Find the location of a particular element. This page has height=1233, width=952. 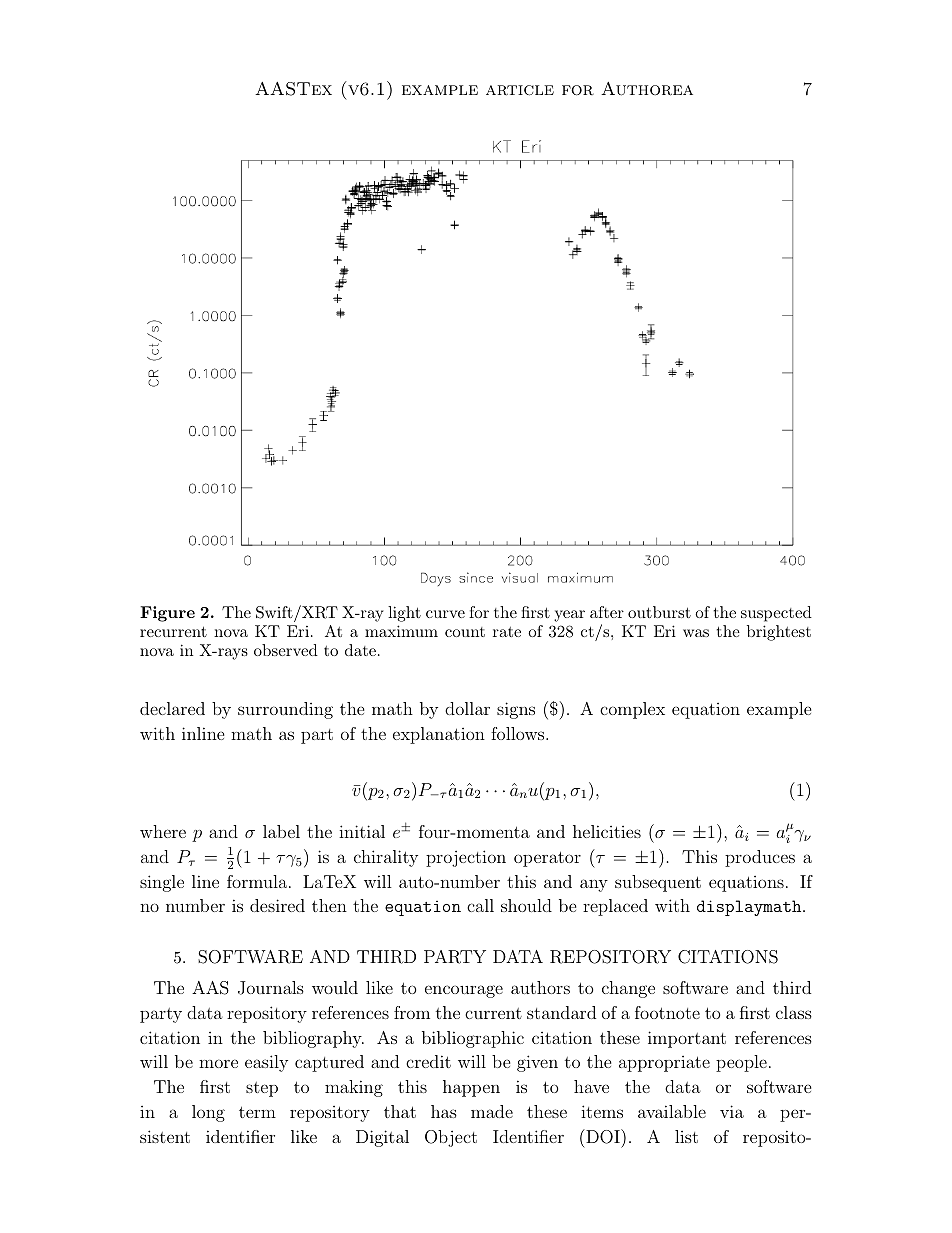

observed is located at coordinates (286, 650).
